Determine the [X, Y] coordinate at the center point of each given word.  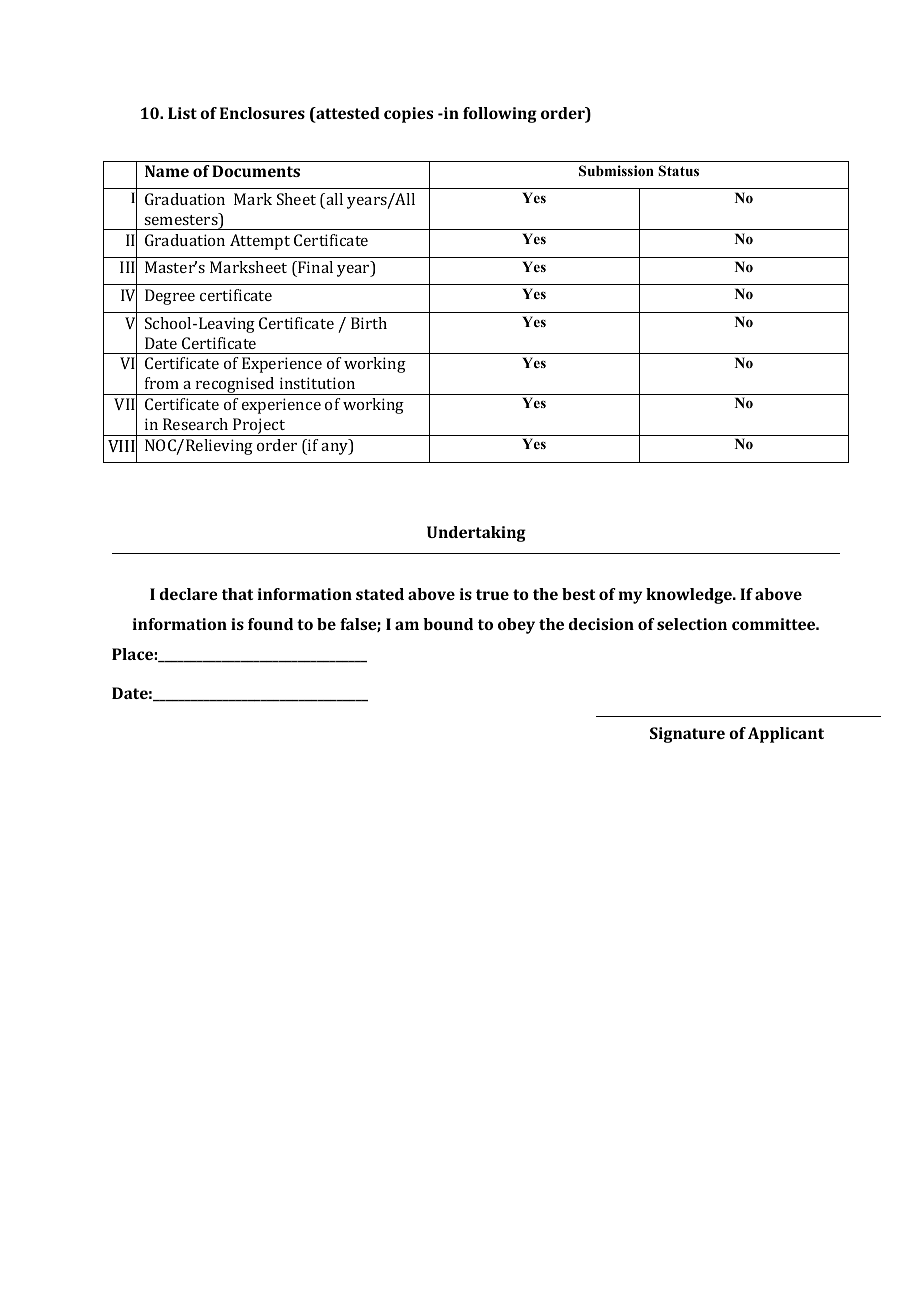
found [270, 624]
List [182, 113]
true [492, 594]
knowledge [690, 596]
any [336, 449]
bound [448, 624]
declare [189, 594]
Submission [616, 171]
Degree [170, 297]
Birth [369, 323]
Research [195, 424]
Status [678, 171]
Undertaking [476, 534]
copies [408, 115]
